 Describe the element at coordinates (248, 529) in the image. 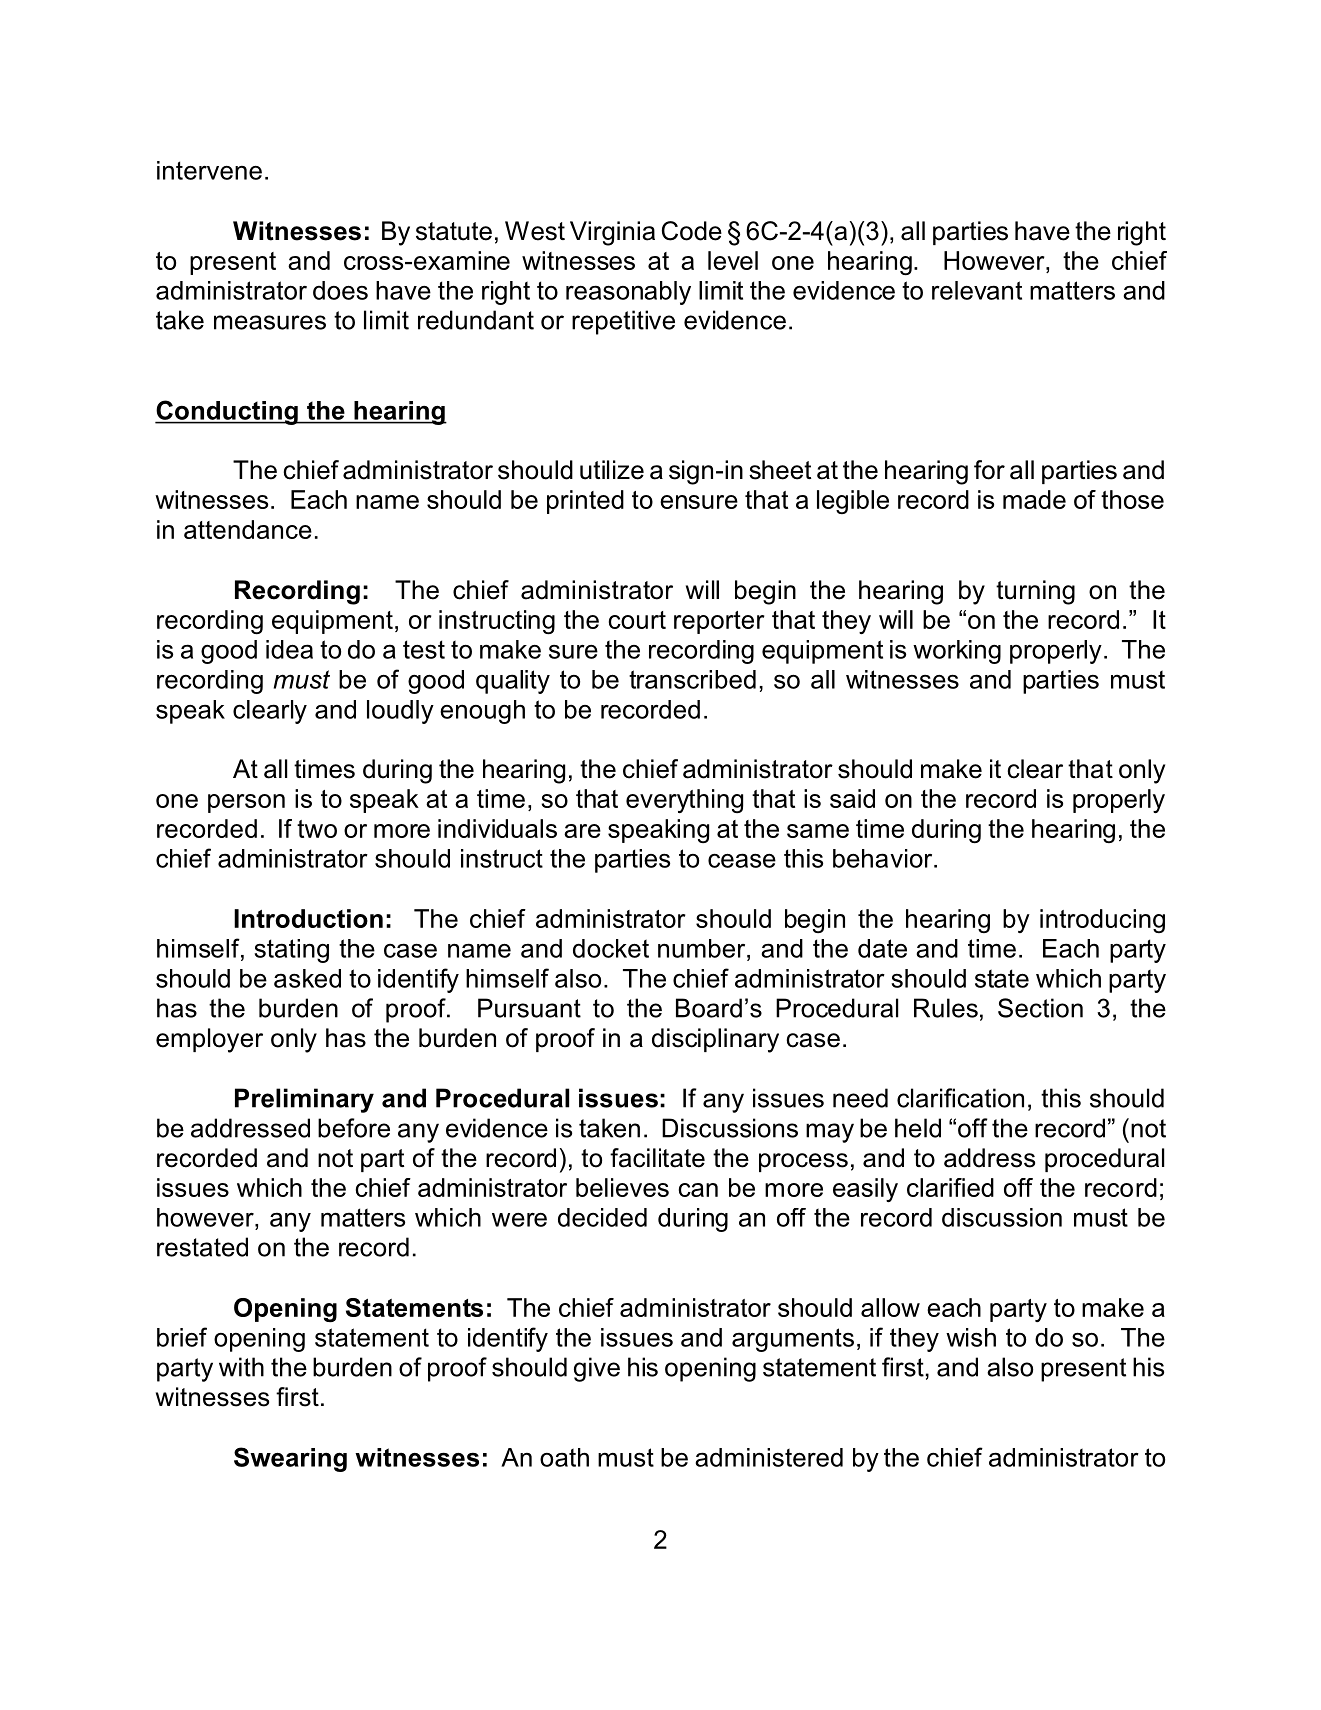

I see `attendance` at that location.
